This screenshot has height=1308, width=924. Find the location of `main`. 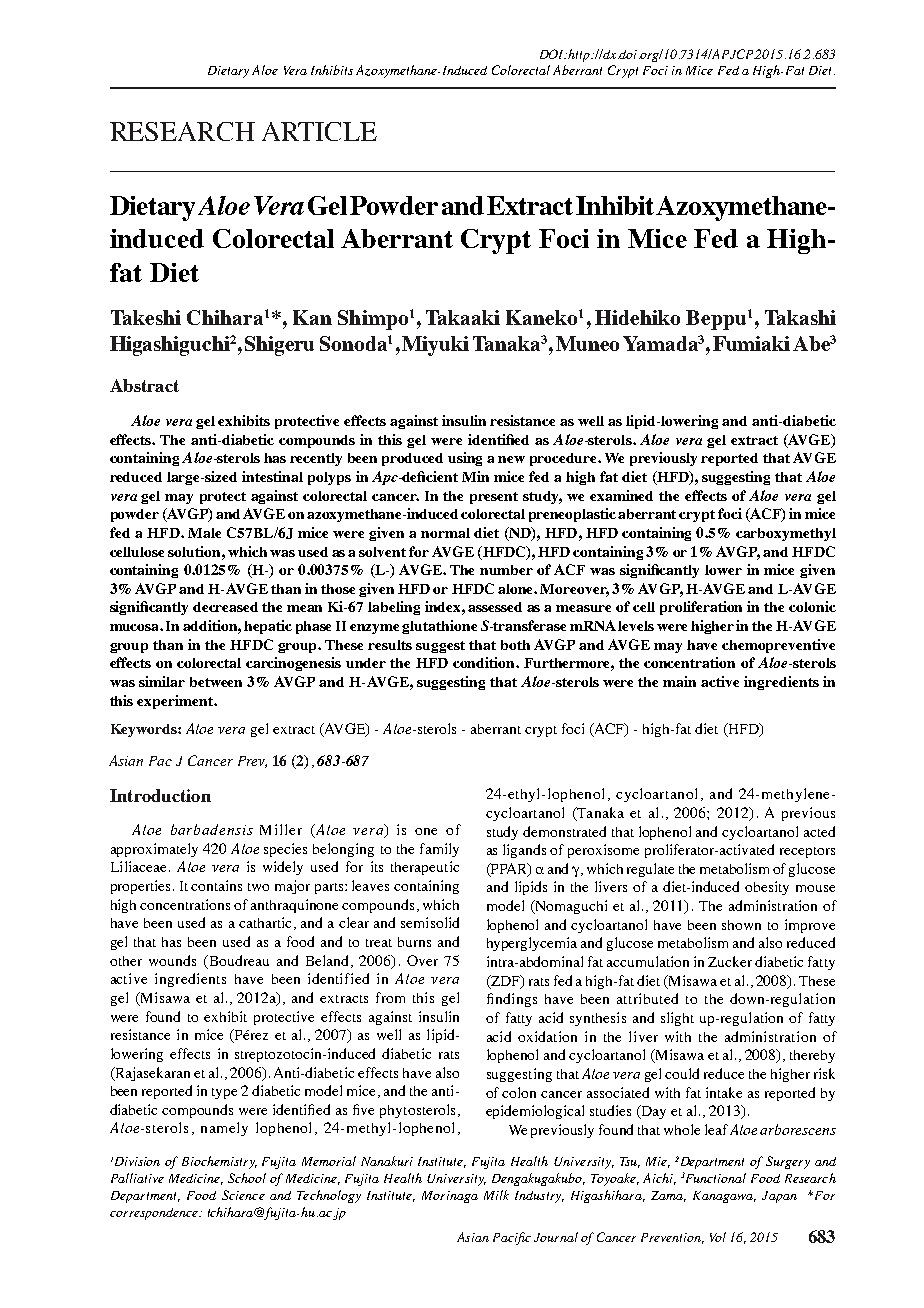

main is located at coordinates (679, 681).
